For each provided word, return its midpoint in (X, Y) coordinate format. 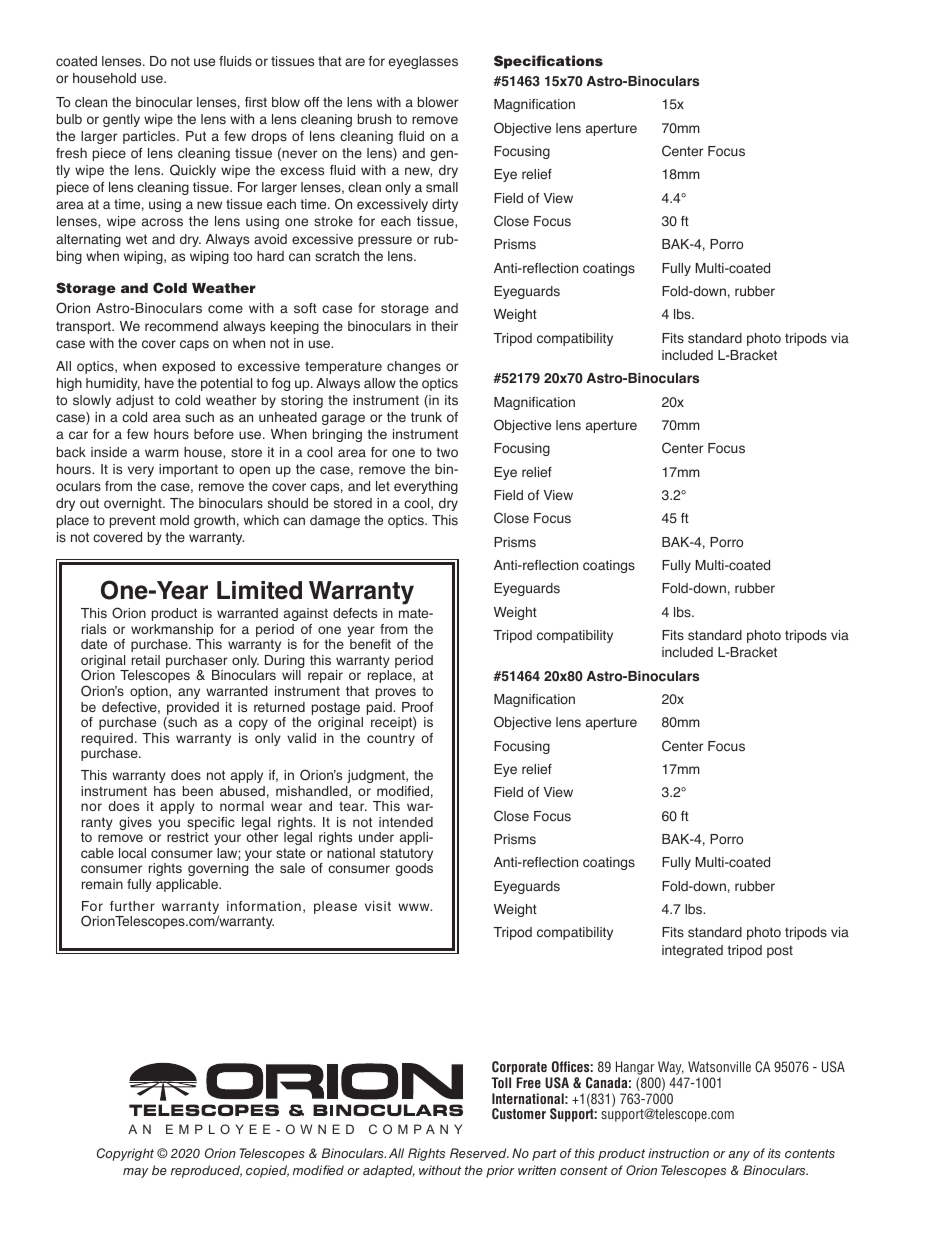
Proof (417, 707)
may (135, 1173)
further (132, 906)
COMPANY (415, 1129)
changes (414, 367)
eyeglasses (423, 62)
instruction (678, 1153)
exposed (188, 367)
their (444, 326)
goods (414, 869)
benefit (370, 644)
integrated (692, 951)
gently (121, 120)
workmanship (173, 632)
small (442, 187)
